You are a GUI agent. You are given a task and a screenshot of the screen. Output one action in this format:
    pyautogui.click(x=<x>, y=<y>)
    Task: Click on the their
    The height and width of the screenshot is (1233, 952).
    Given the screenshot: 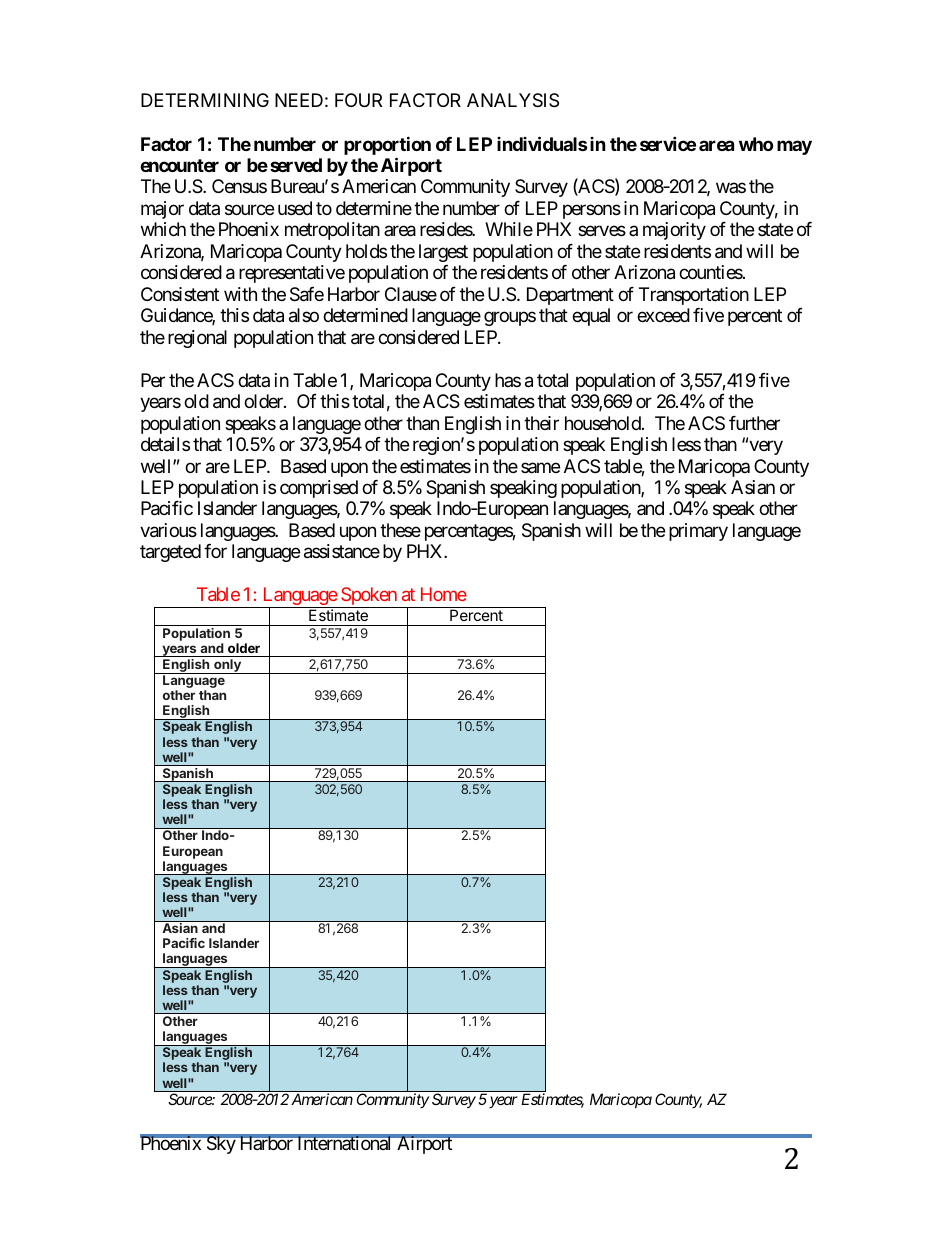 What is the action you would take?
    pyautogui.click(x=541, y=423)
